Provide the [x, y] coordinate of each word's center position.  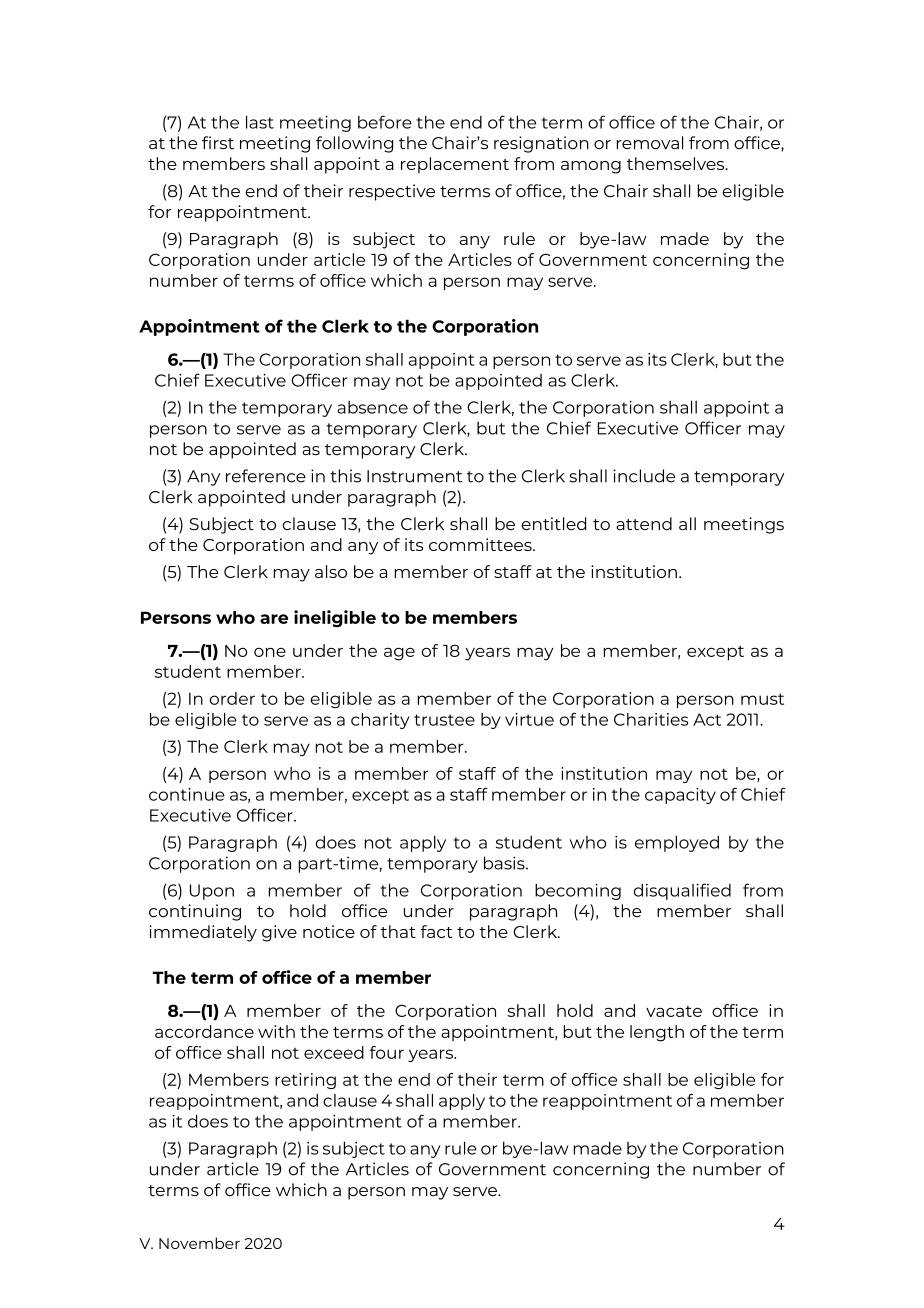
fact [436, 931]
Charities [651, 719]
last [260, 122]
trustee [444, 720]
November [199, 1243]
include [644, 476]
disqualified [682, 891]
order [232, 698]
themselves [677, 163]
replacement [455, 165]
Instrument [414, 476]
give [279, 933]
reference [266, 476]
